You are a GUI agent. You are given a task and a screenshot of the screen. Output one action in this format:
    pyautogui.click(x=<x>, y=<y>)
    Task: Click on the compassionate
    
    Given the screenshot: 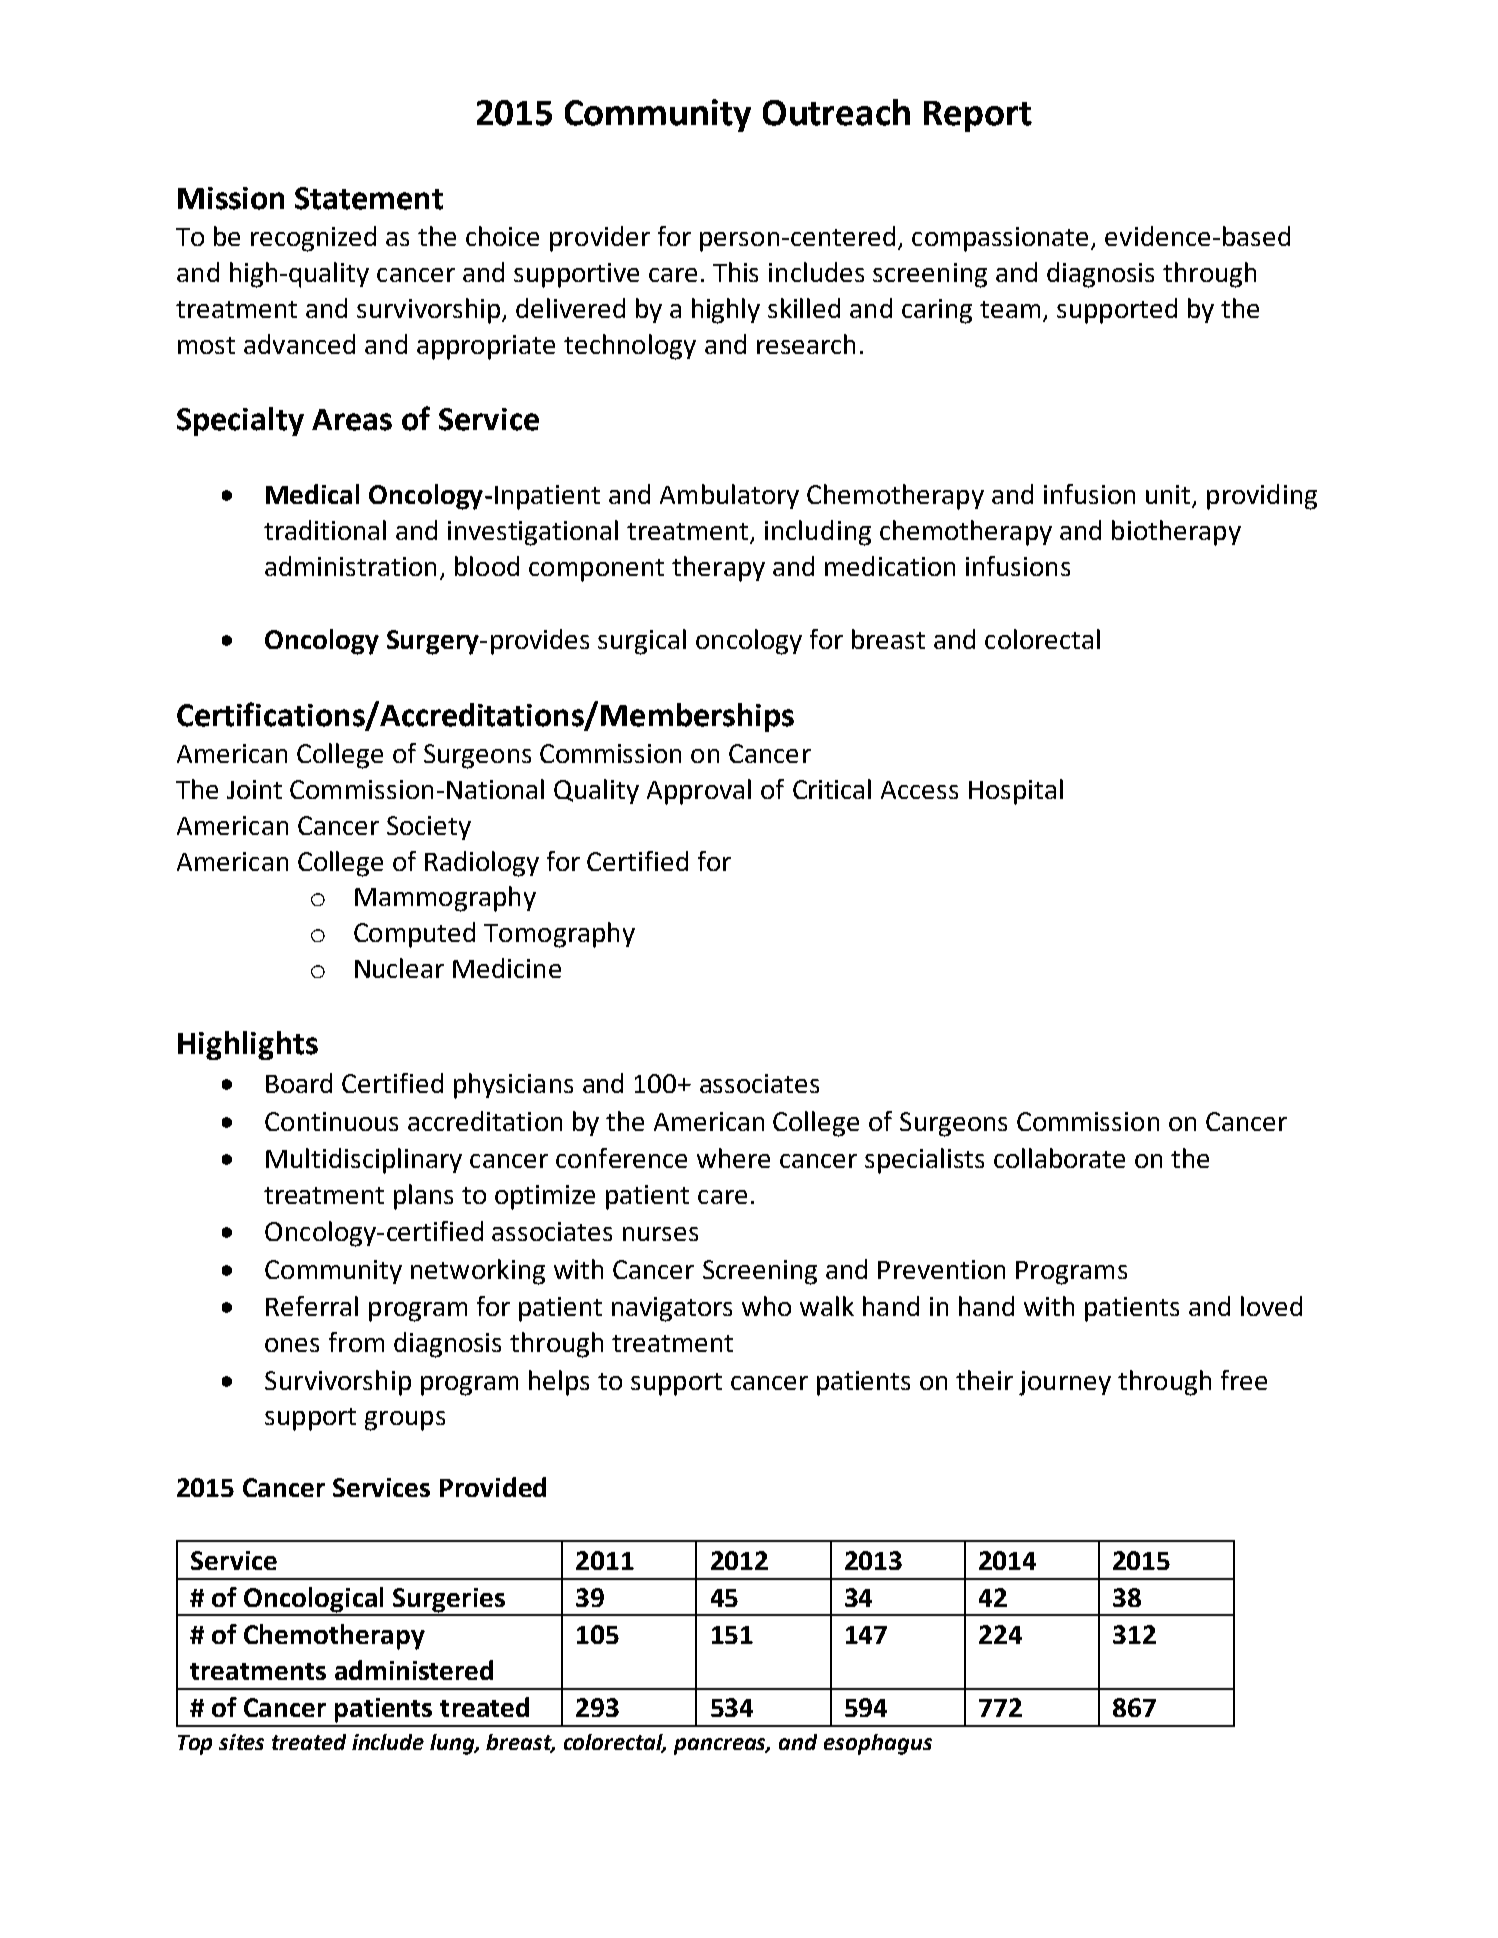 What is the action you would take?
    pyautogui.click(x=1002, y=239)
